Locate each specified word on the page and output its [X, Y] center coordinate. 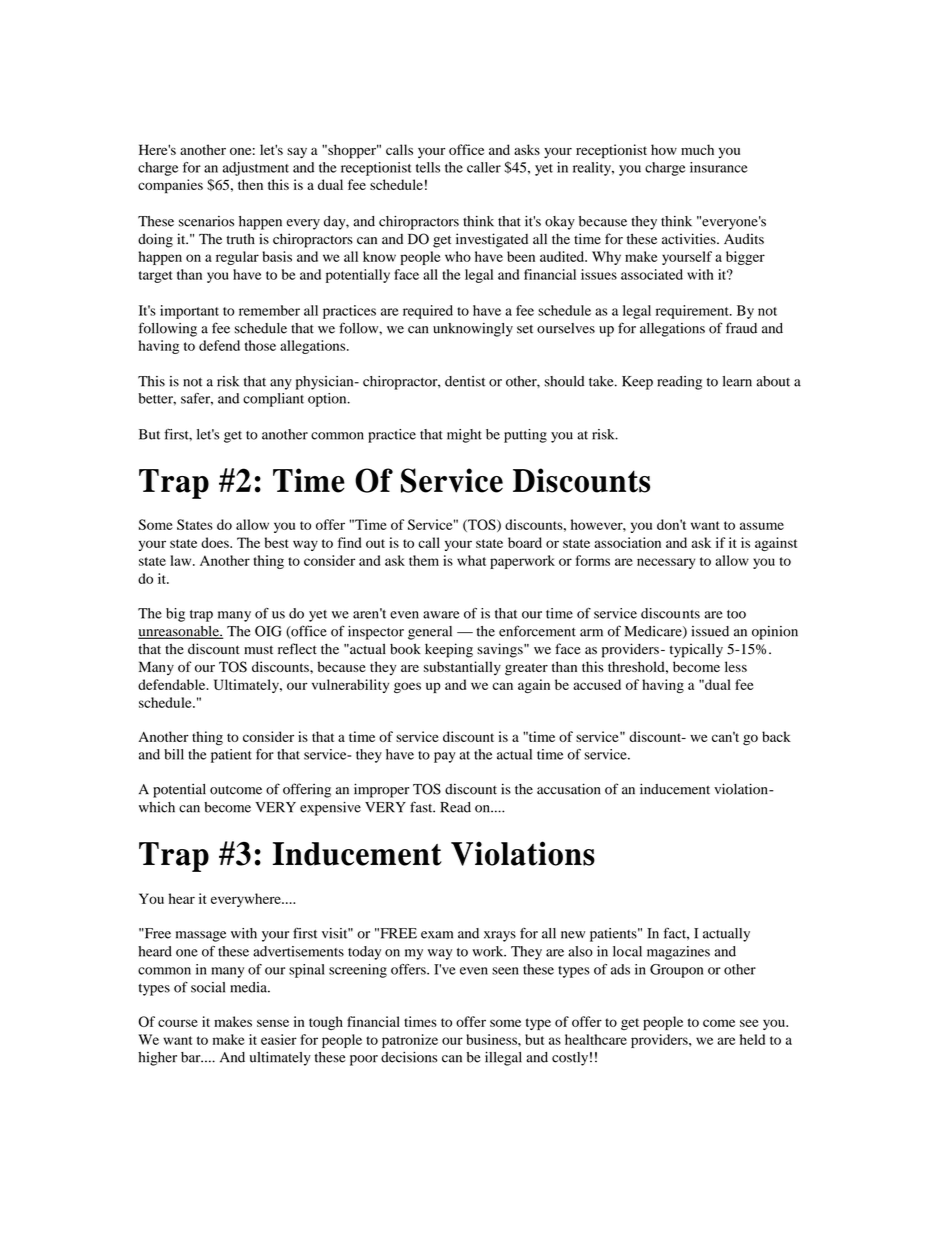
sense [273, 1023]
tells [428, 167]
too [736, 614]
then [250, 184]
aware [441, 615]
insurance [719, 167]
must [258, 650]
